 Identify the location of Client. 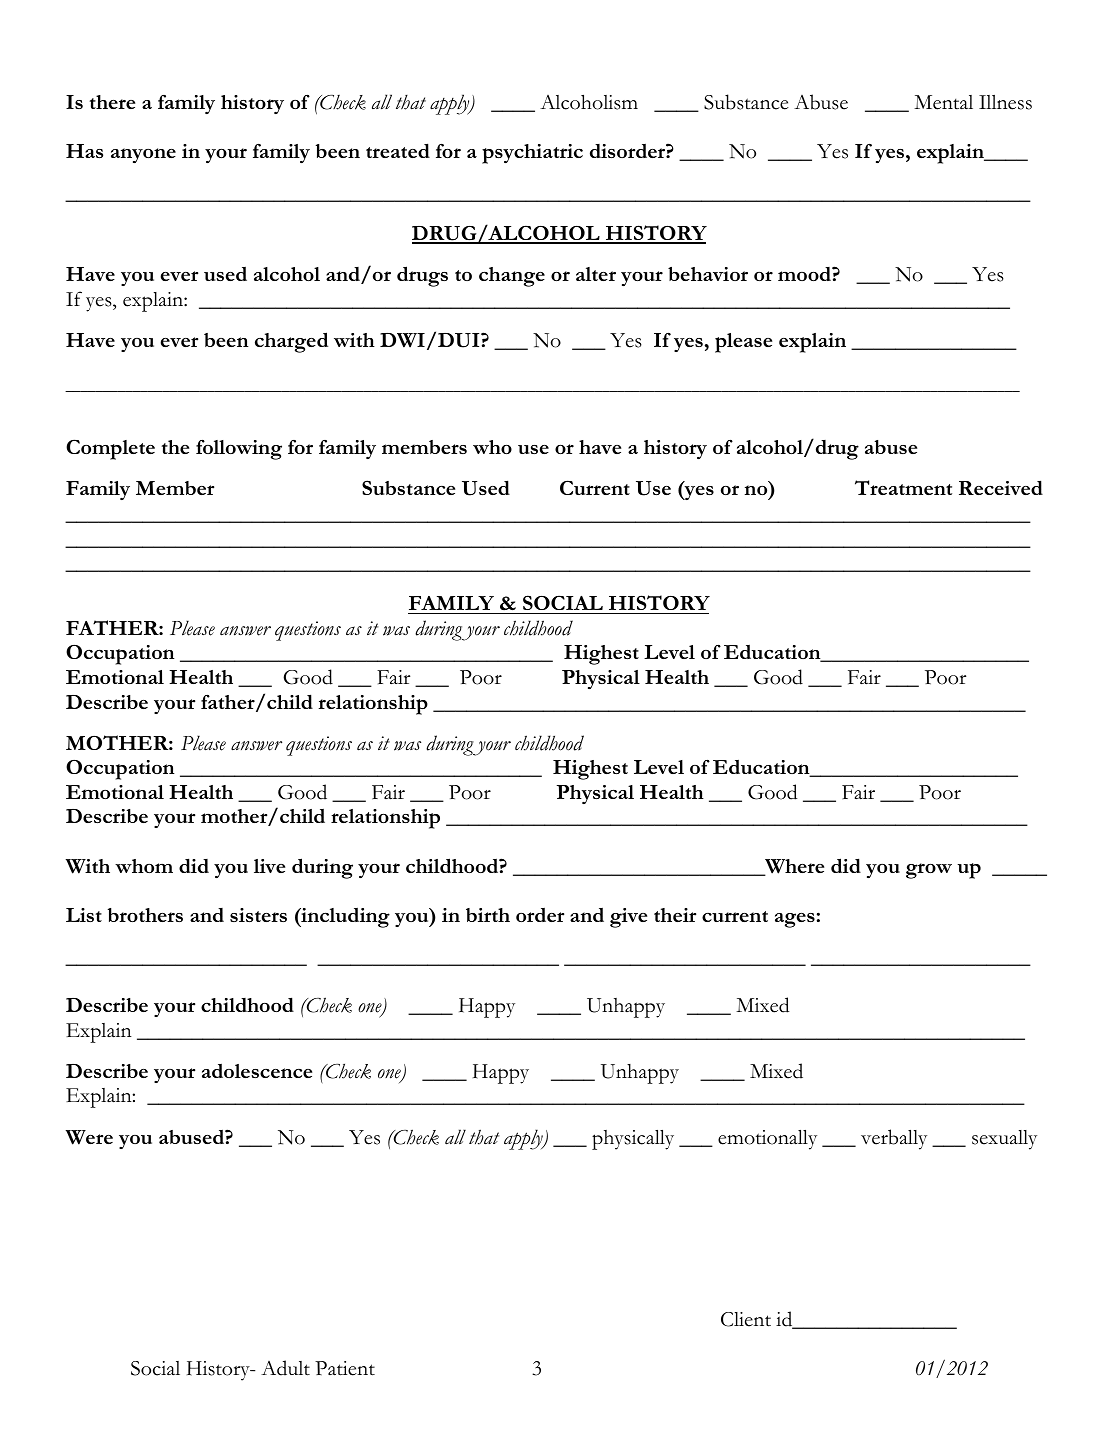
(746, 1319).
